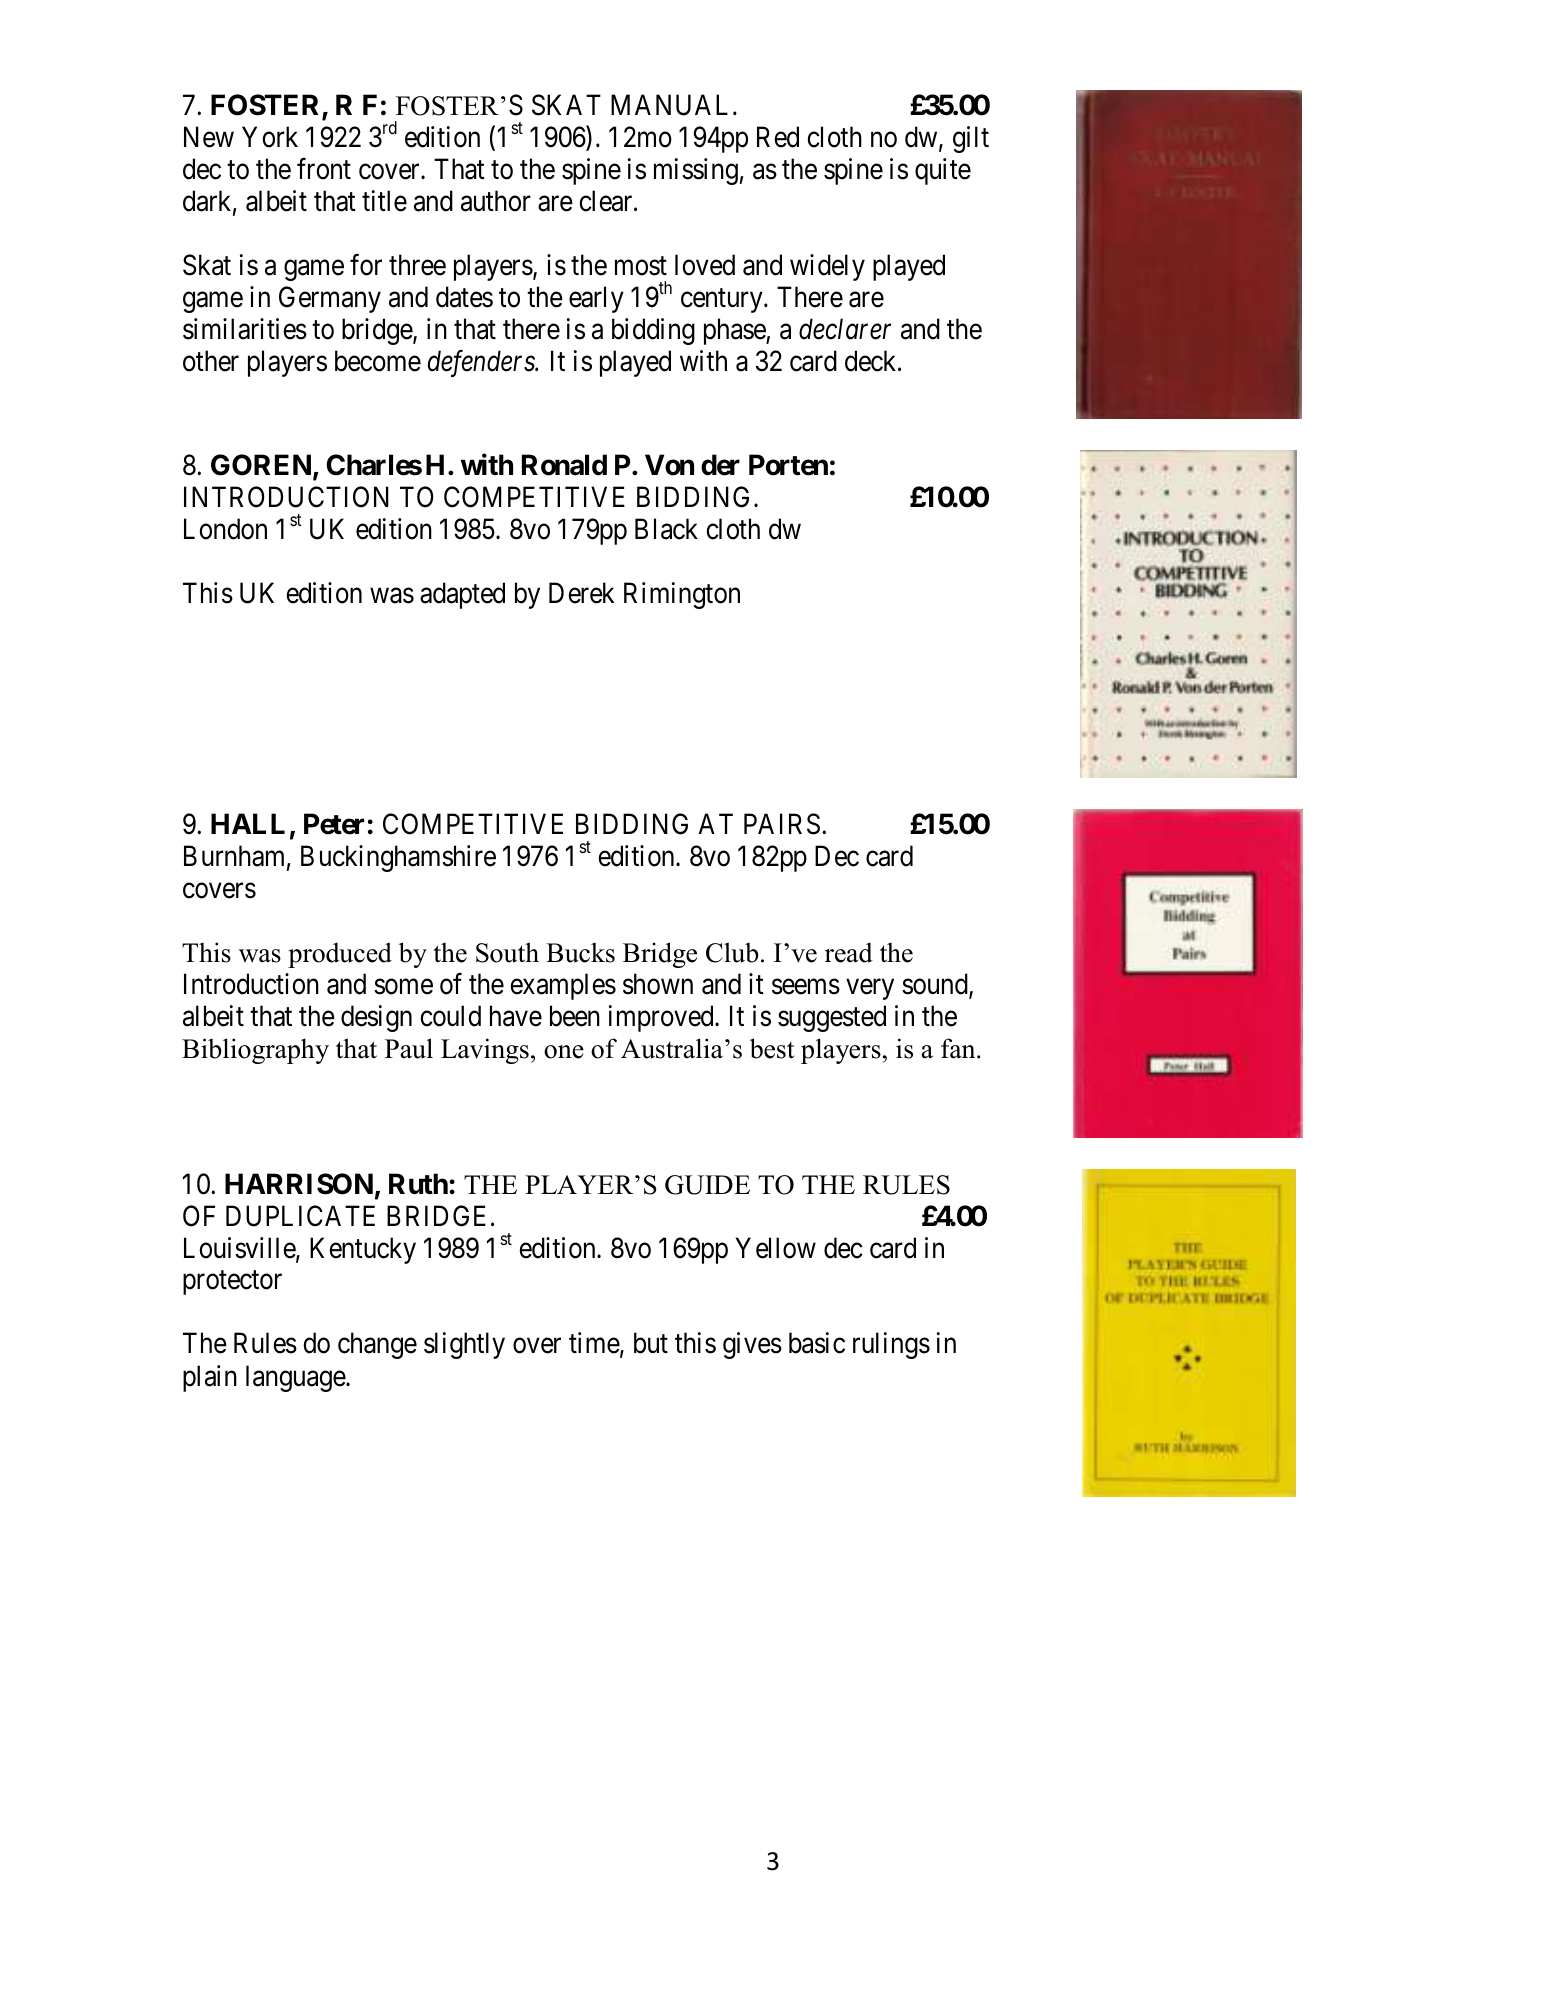 Image resolution: width=1546 pixels, height=2001 pixels. I want to click on language, so click(296, 1378).
